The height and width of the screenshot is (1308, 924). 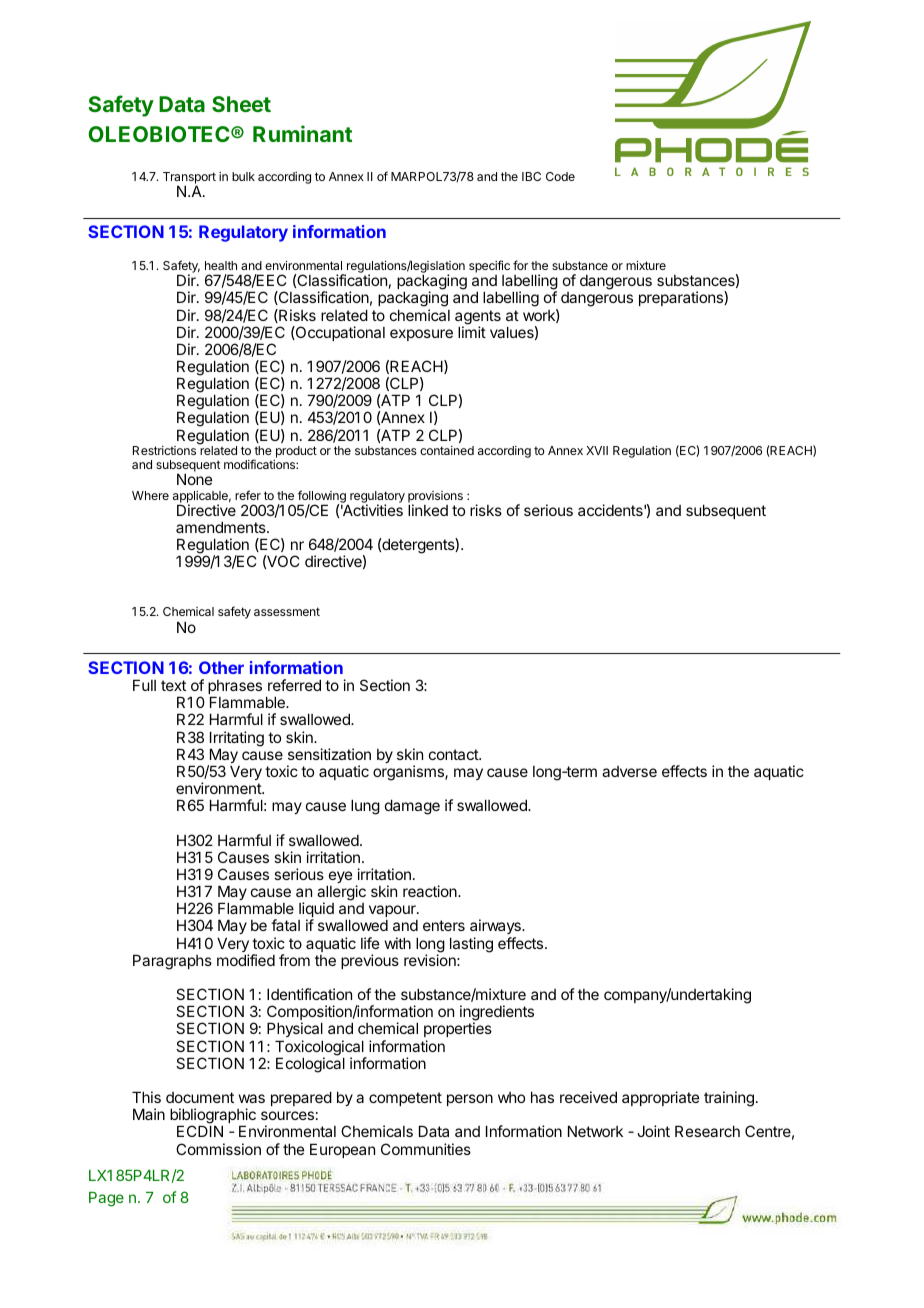 What do you see at coordinates (189, 179) in the screenshot?
I see `Transport` at bounding box center [189, 179].
